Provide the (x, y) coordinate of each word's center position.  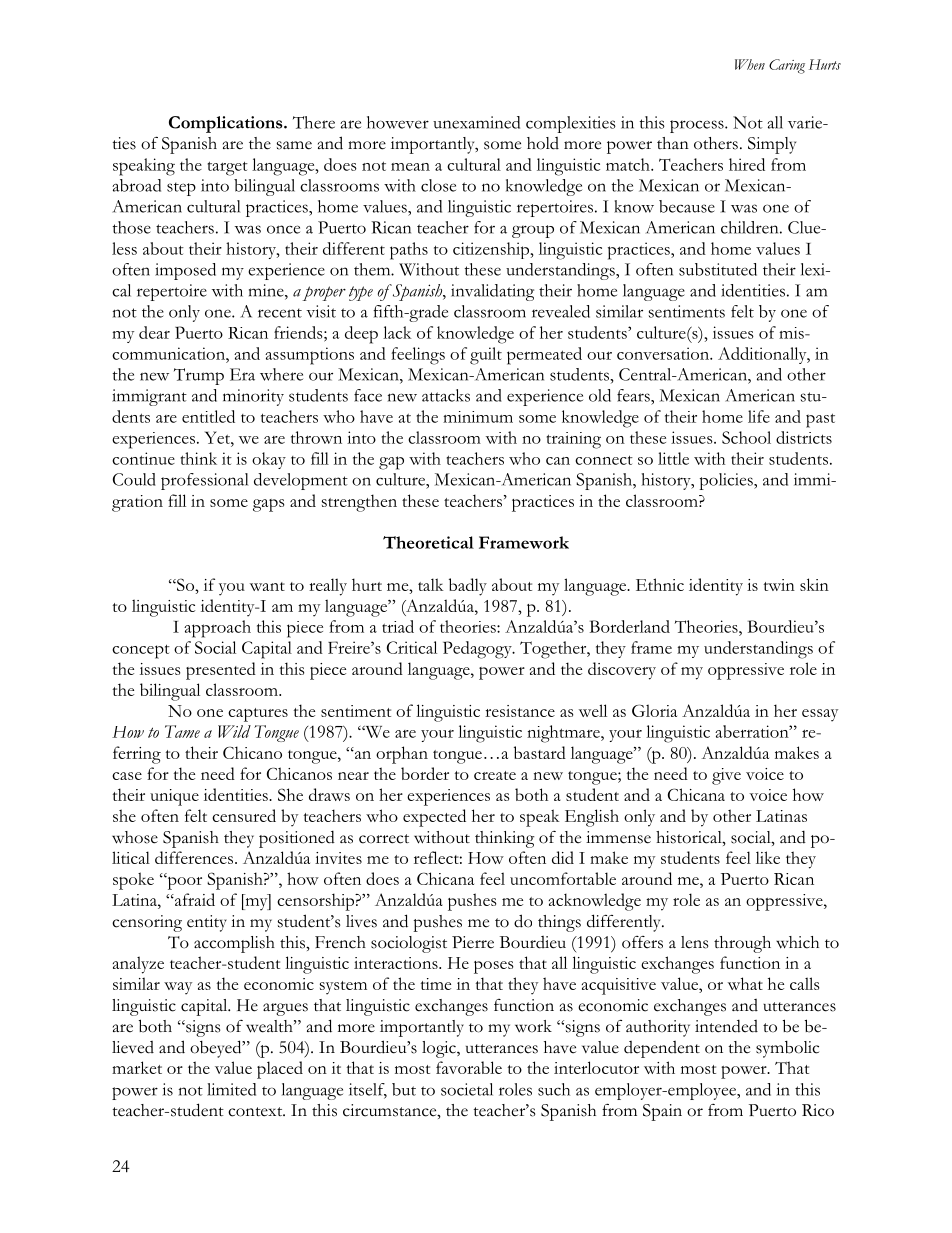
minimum (478, 417)
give (726, 776)
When (750, 64)
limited (231, 1089)
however (398, 122)
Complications (227, 124)
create (495, 775)
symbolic (787, 1049)
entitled (208, 416)
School (746, 437)
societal (467, 1089)
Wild (234, 731)
